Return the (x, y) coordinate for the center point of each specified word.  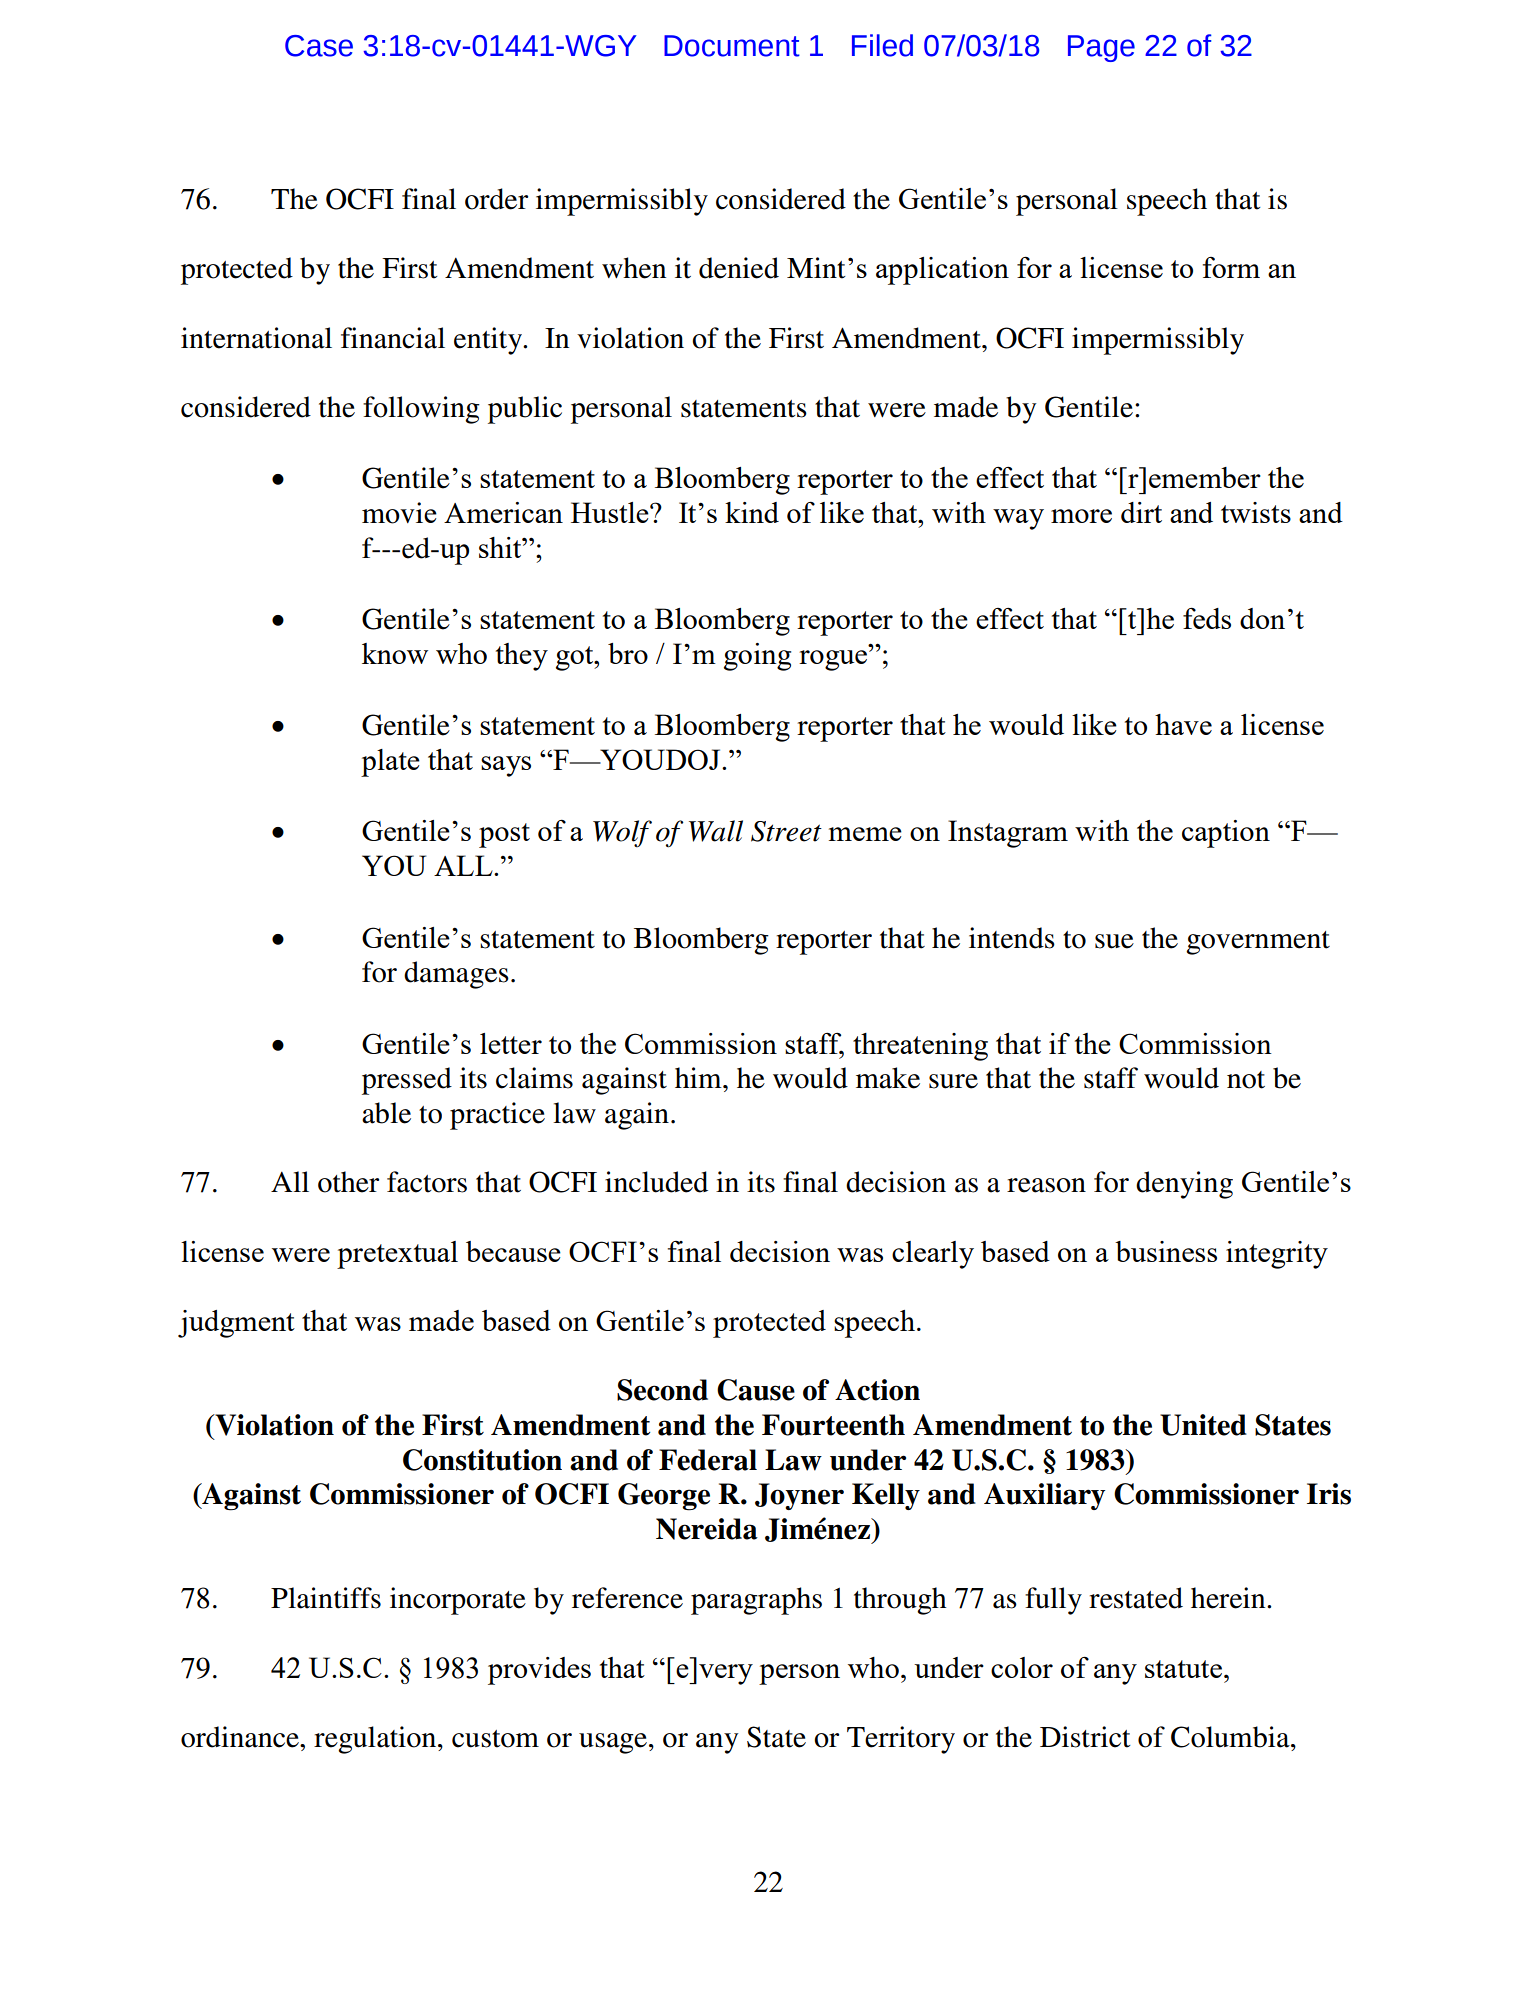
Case (319, 46)
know (395, 653)
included (656, 1182)
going (757, 657)
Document (732, 46)
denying (1184, 1185)
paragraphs (756, 1601)
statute (1183, 1669)
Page (1101, 48)
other (348, 1182)
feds (1207, 618)
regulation (376, 1740)
